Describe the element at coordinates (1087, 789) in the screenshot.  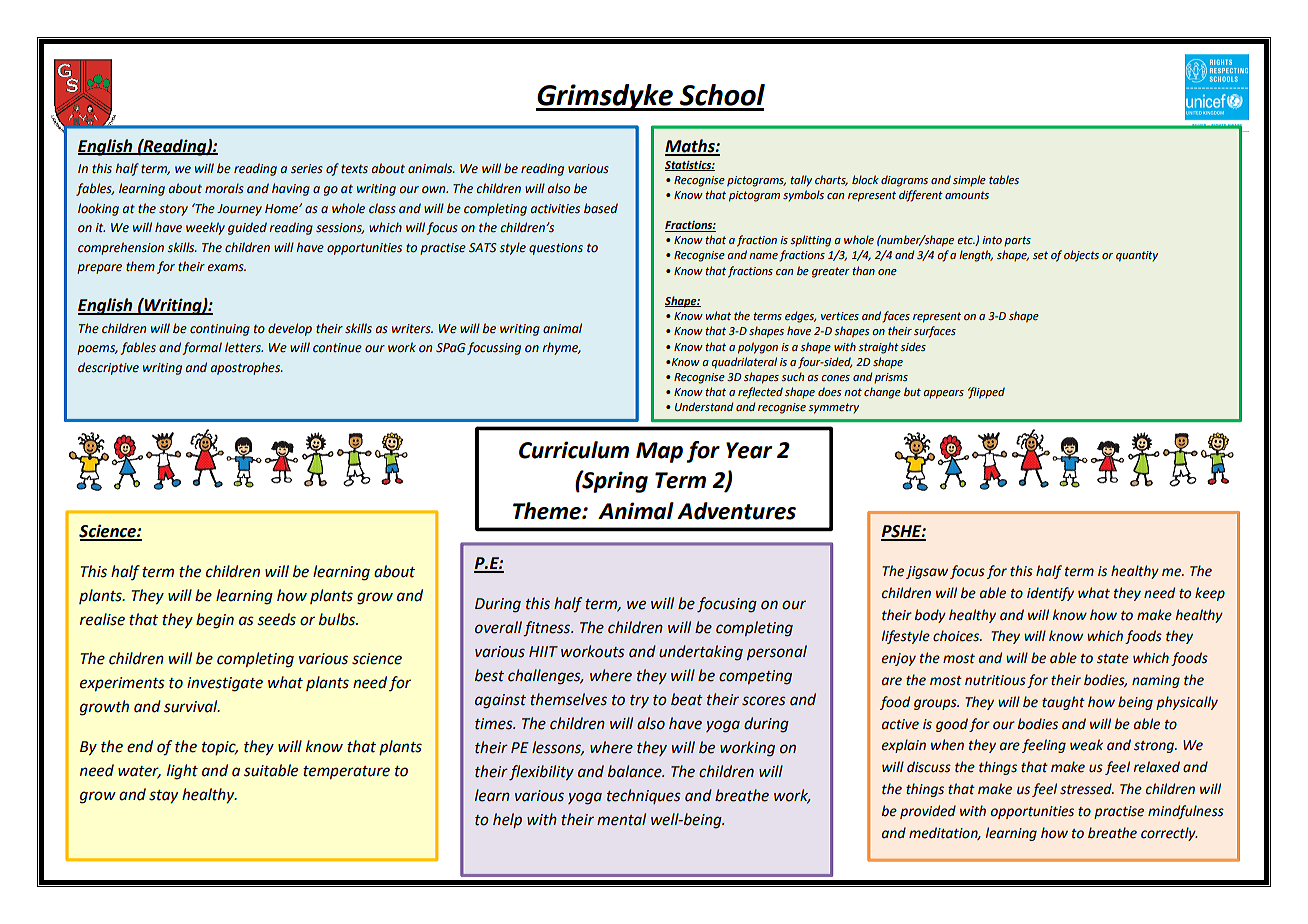
I see `stressed` at that location.
